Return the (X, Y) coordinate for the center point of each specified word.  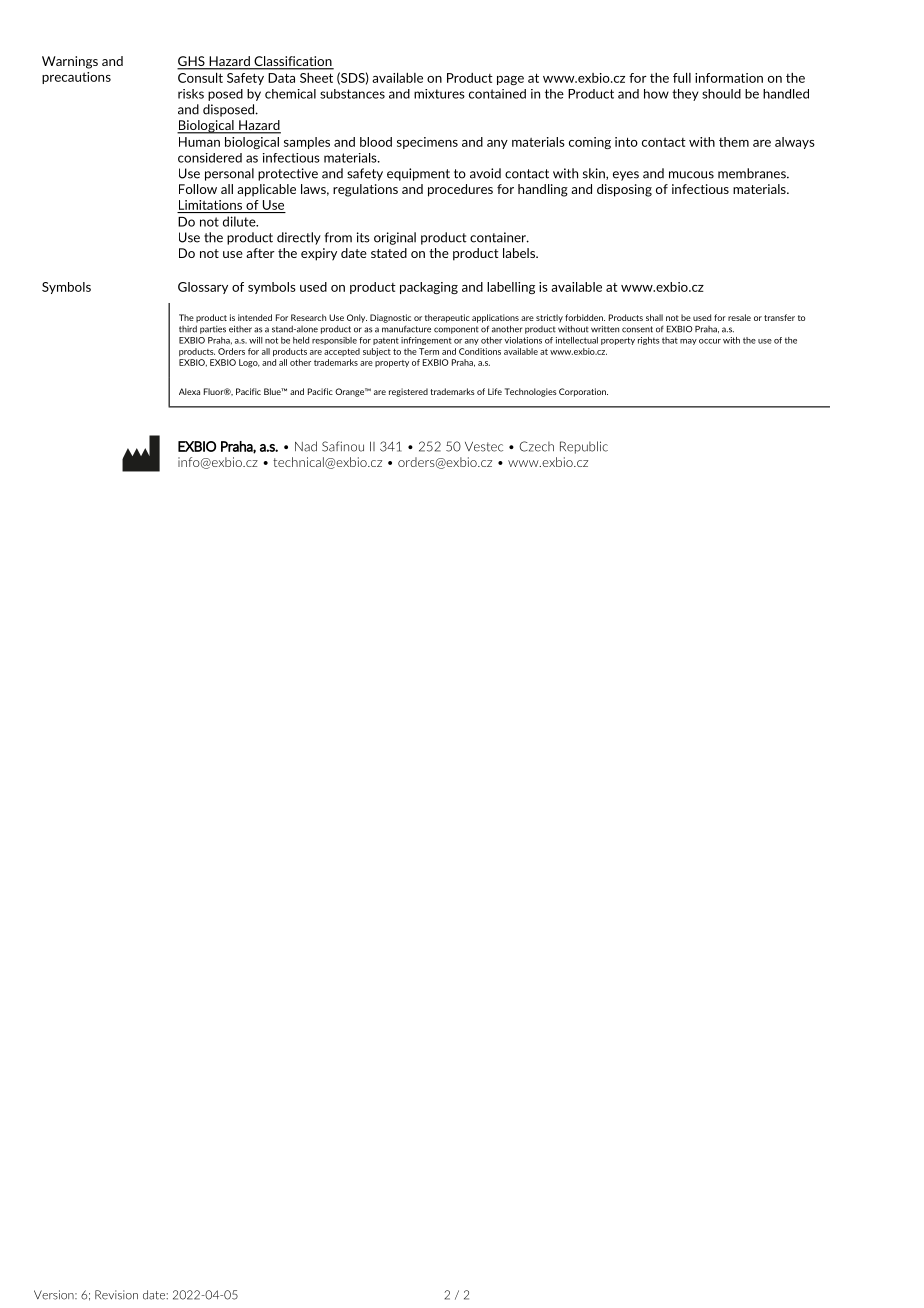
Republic (584, 447)
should (721, 94)
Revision (116, 1295)
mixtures (439, 94)
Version (55, 1295)
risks (191, 94)
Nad (306, 446)
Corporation (583, 392)
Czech (536, 446)
